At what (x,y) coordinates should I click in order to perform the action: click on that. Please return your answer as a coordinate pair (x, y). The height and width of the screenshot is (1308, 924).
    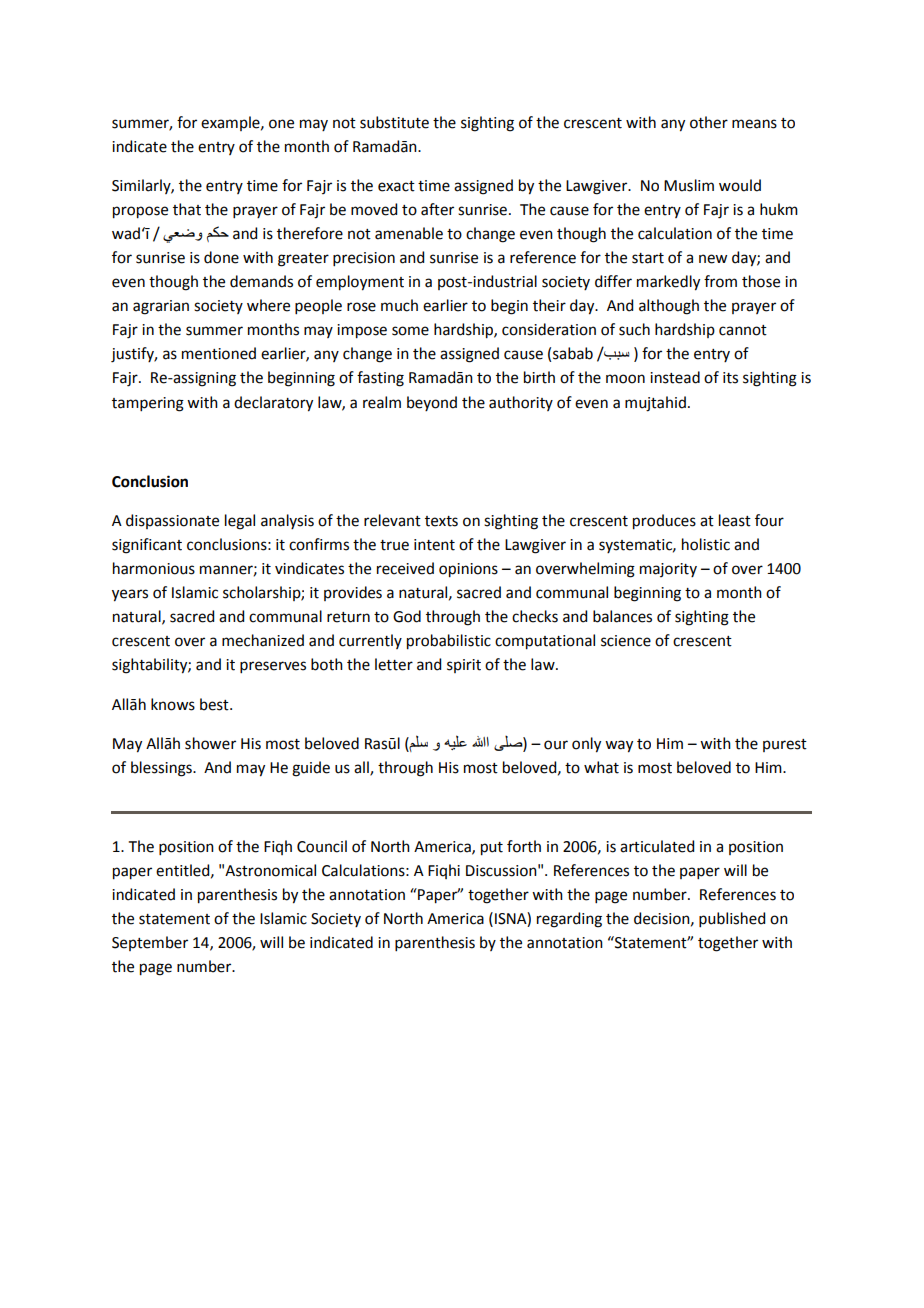
    Looking at the image, I should click on (187, 209).
